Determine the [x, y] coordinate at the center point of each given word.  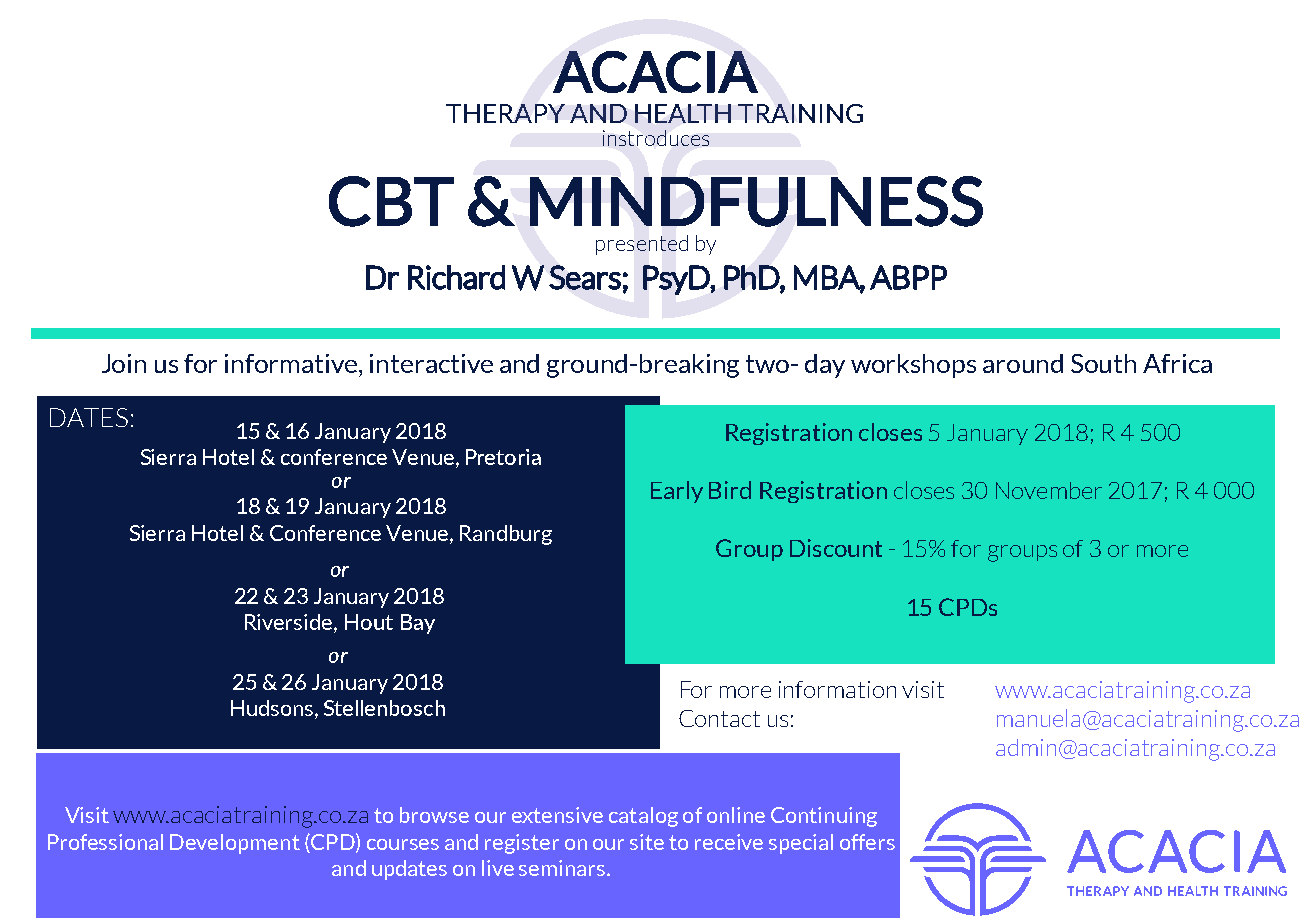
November [1049, 490]
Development [235, 844]
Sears [585, 277]
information [837, 689]
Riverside [290, 623]
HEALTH [683, 113]
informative [292, 363]
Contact [719, 718]
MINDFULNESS [756, 201]
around [1023, 363]
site [647, 842]
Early [677, 492]
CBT [391, 201]
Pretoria [503, 457]
